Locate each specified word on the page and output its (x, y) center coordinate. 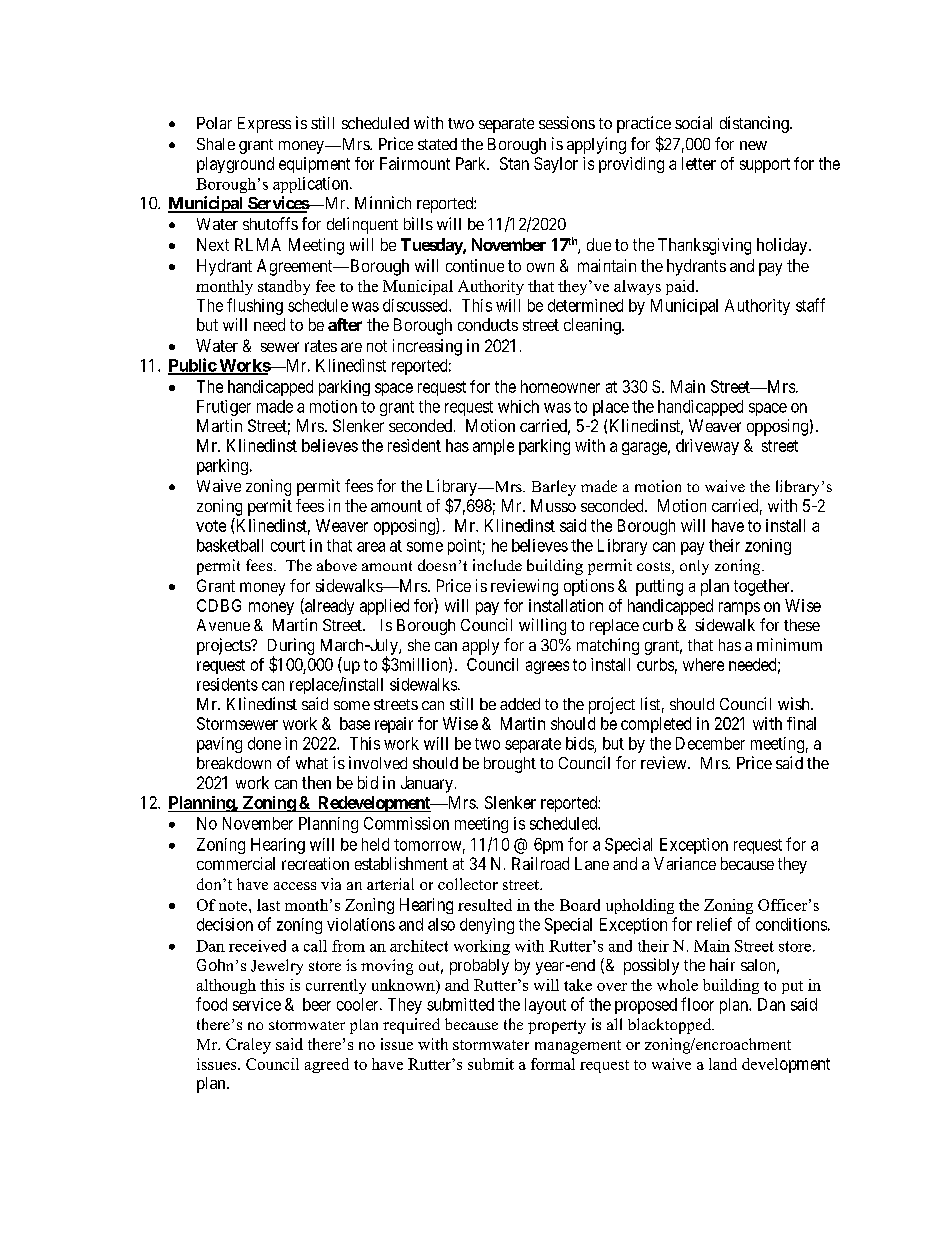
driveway (707, 447)
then (316, 782)
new (753, 145)
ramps (739, 608)
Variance (685, 863)
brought (510, 765)
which (518, 406)
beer (317, 1004)
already (328, 606)
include (497, 565)
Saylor (556, 165)
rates (321, 346)
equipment (314, 165)
